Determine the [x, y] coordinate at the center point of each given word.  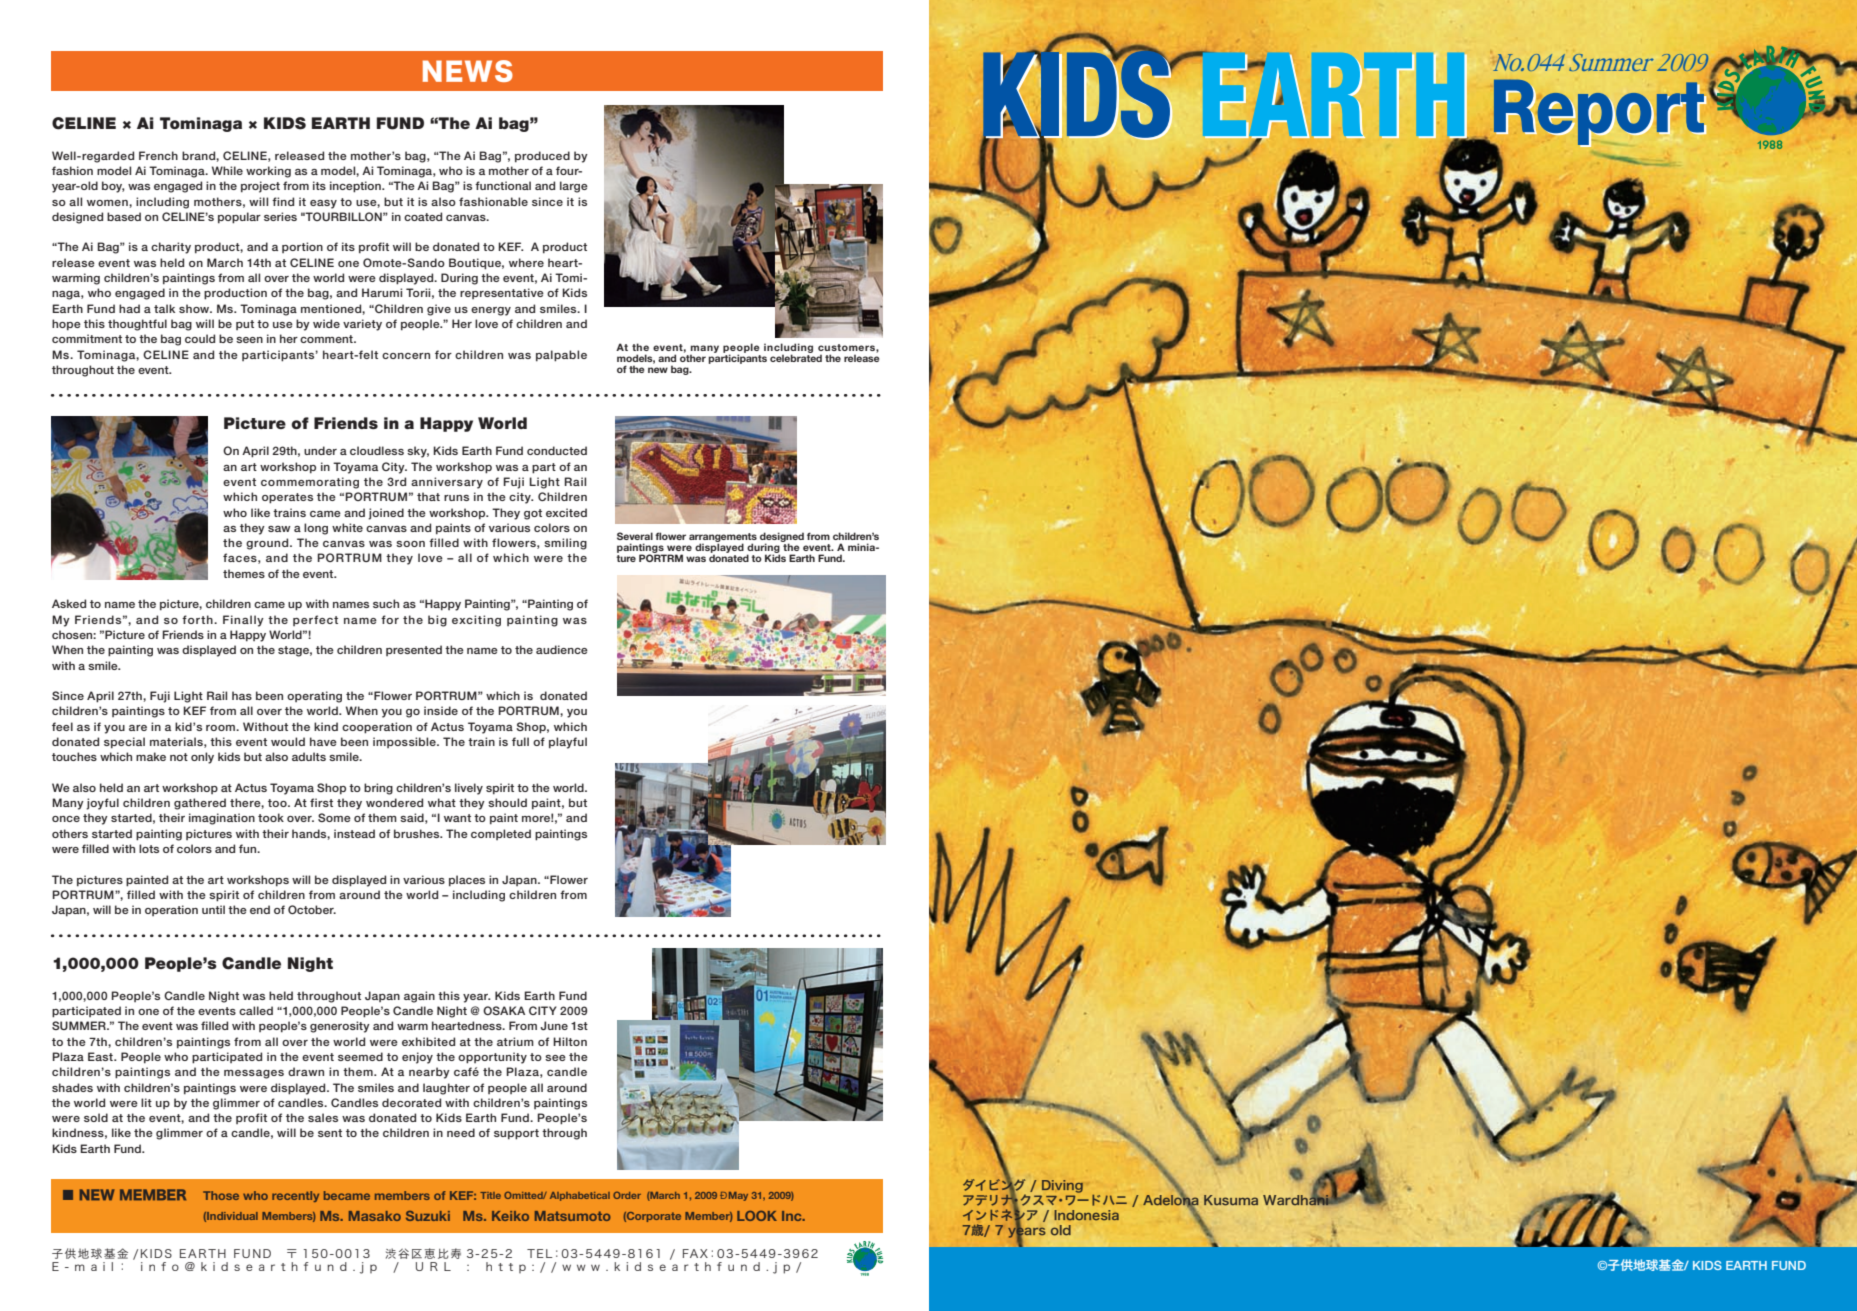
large [574, 187]
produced [542, 157]
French [158, 155]
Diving [1062, 1186]
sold [96, 1117]
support [516, 1134]
